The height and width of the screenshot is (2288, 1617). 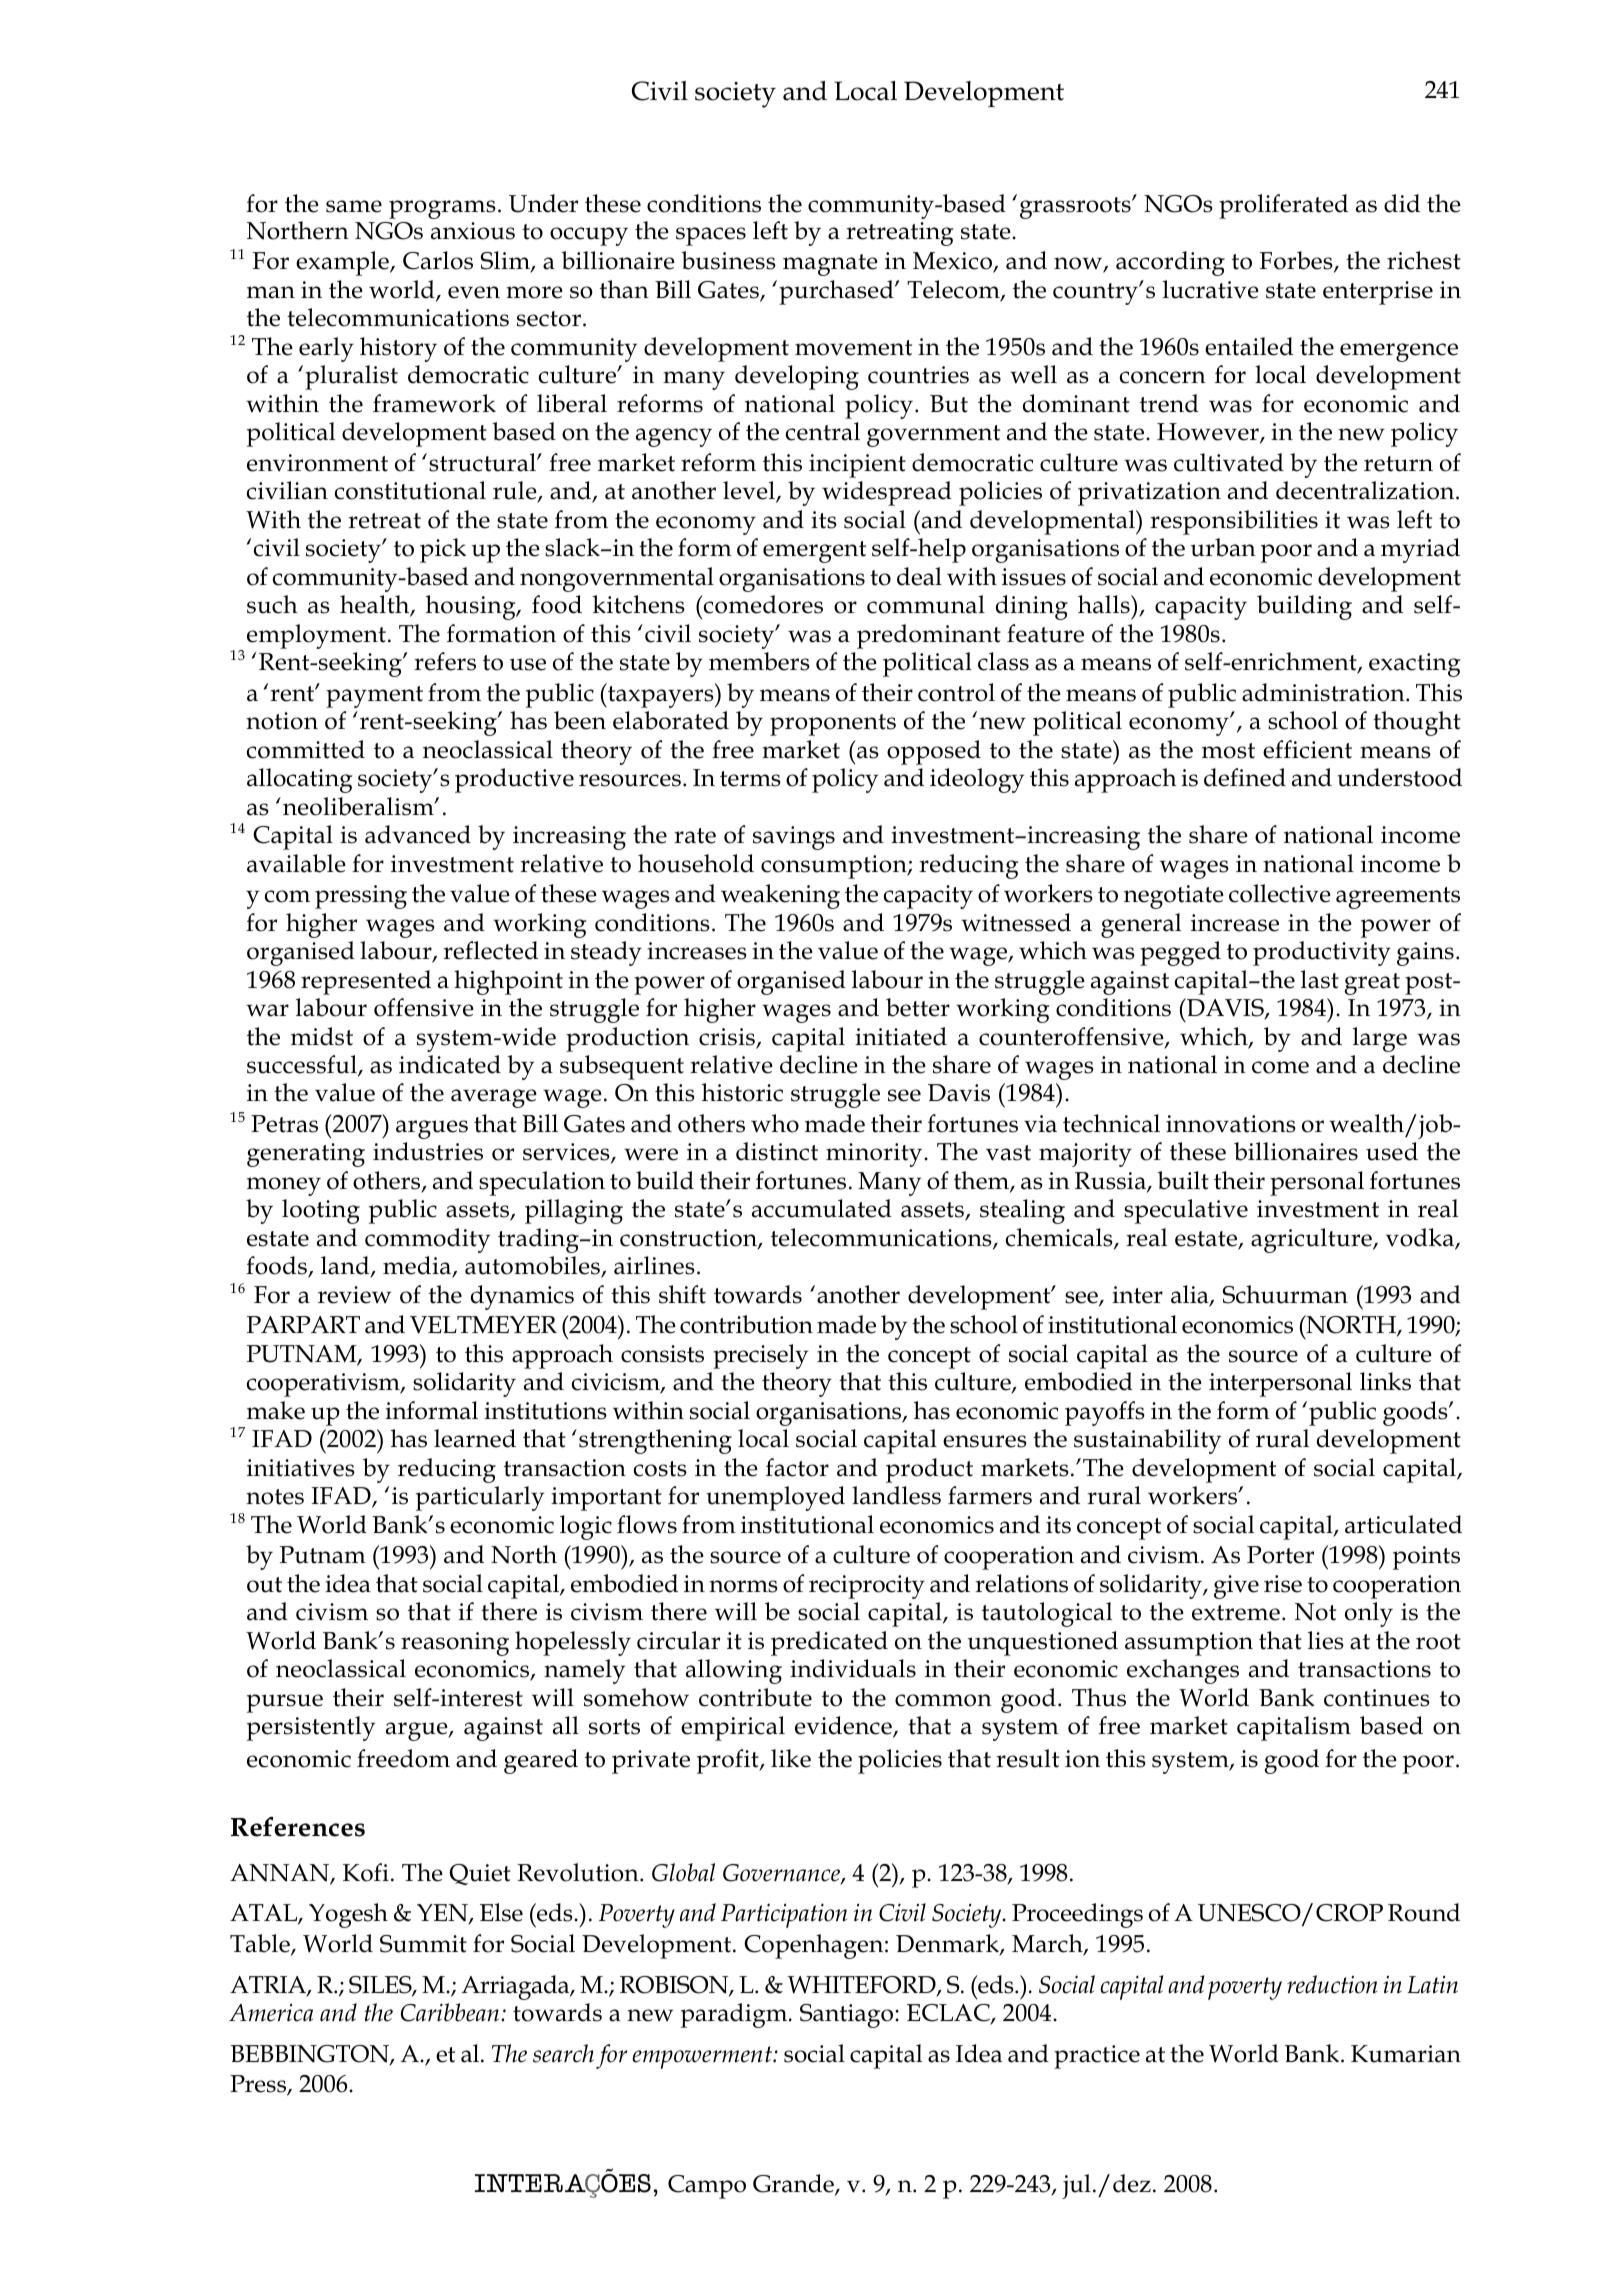 What do you see at coordinates (374, 697) in the screenshot?
I see `payment` at bounding box center [374, 697].
